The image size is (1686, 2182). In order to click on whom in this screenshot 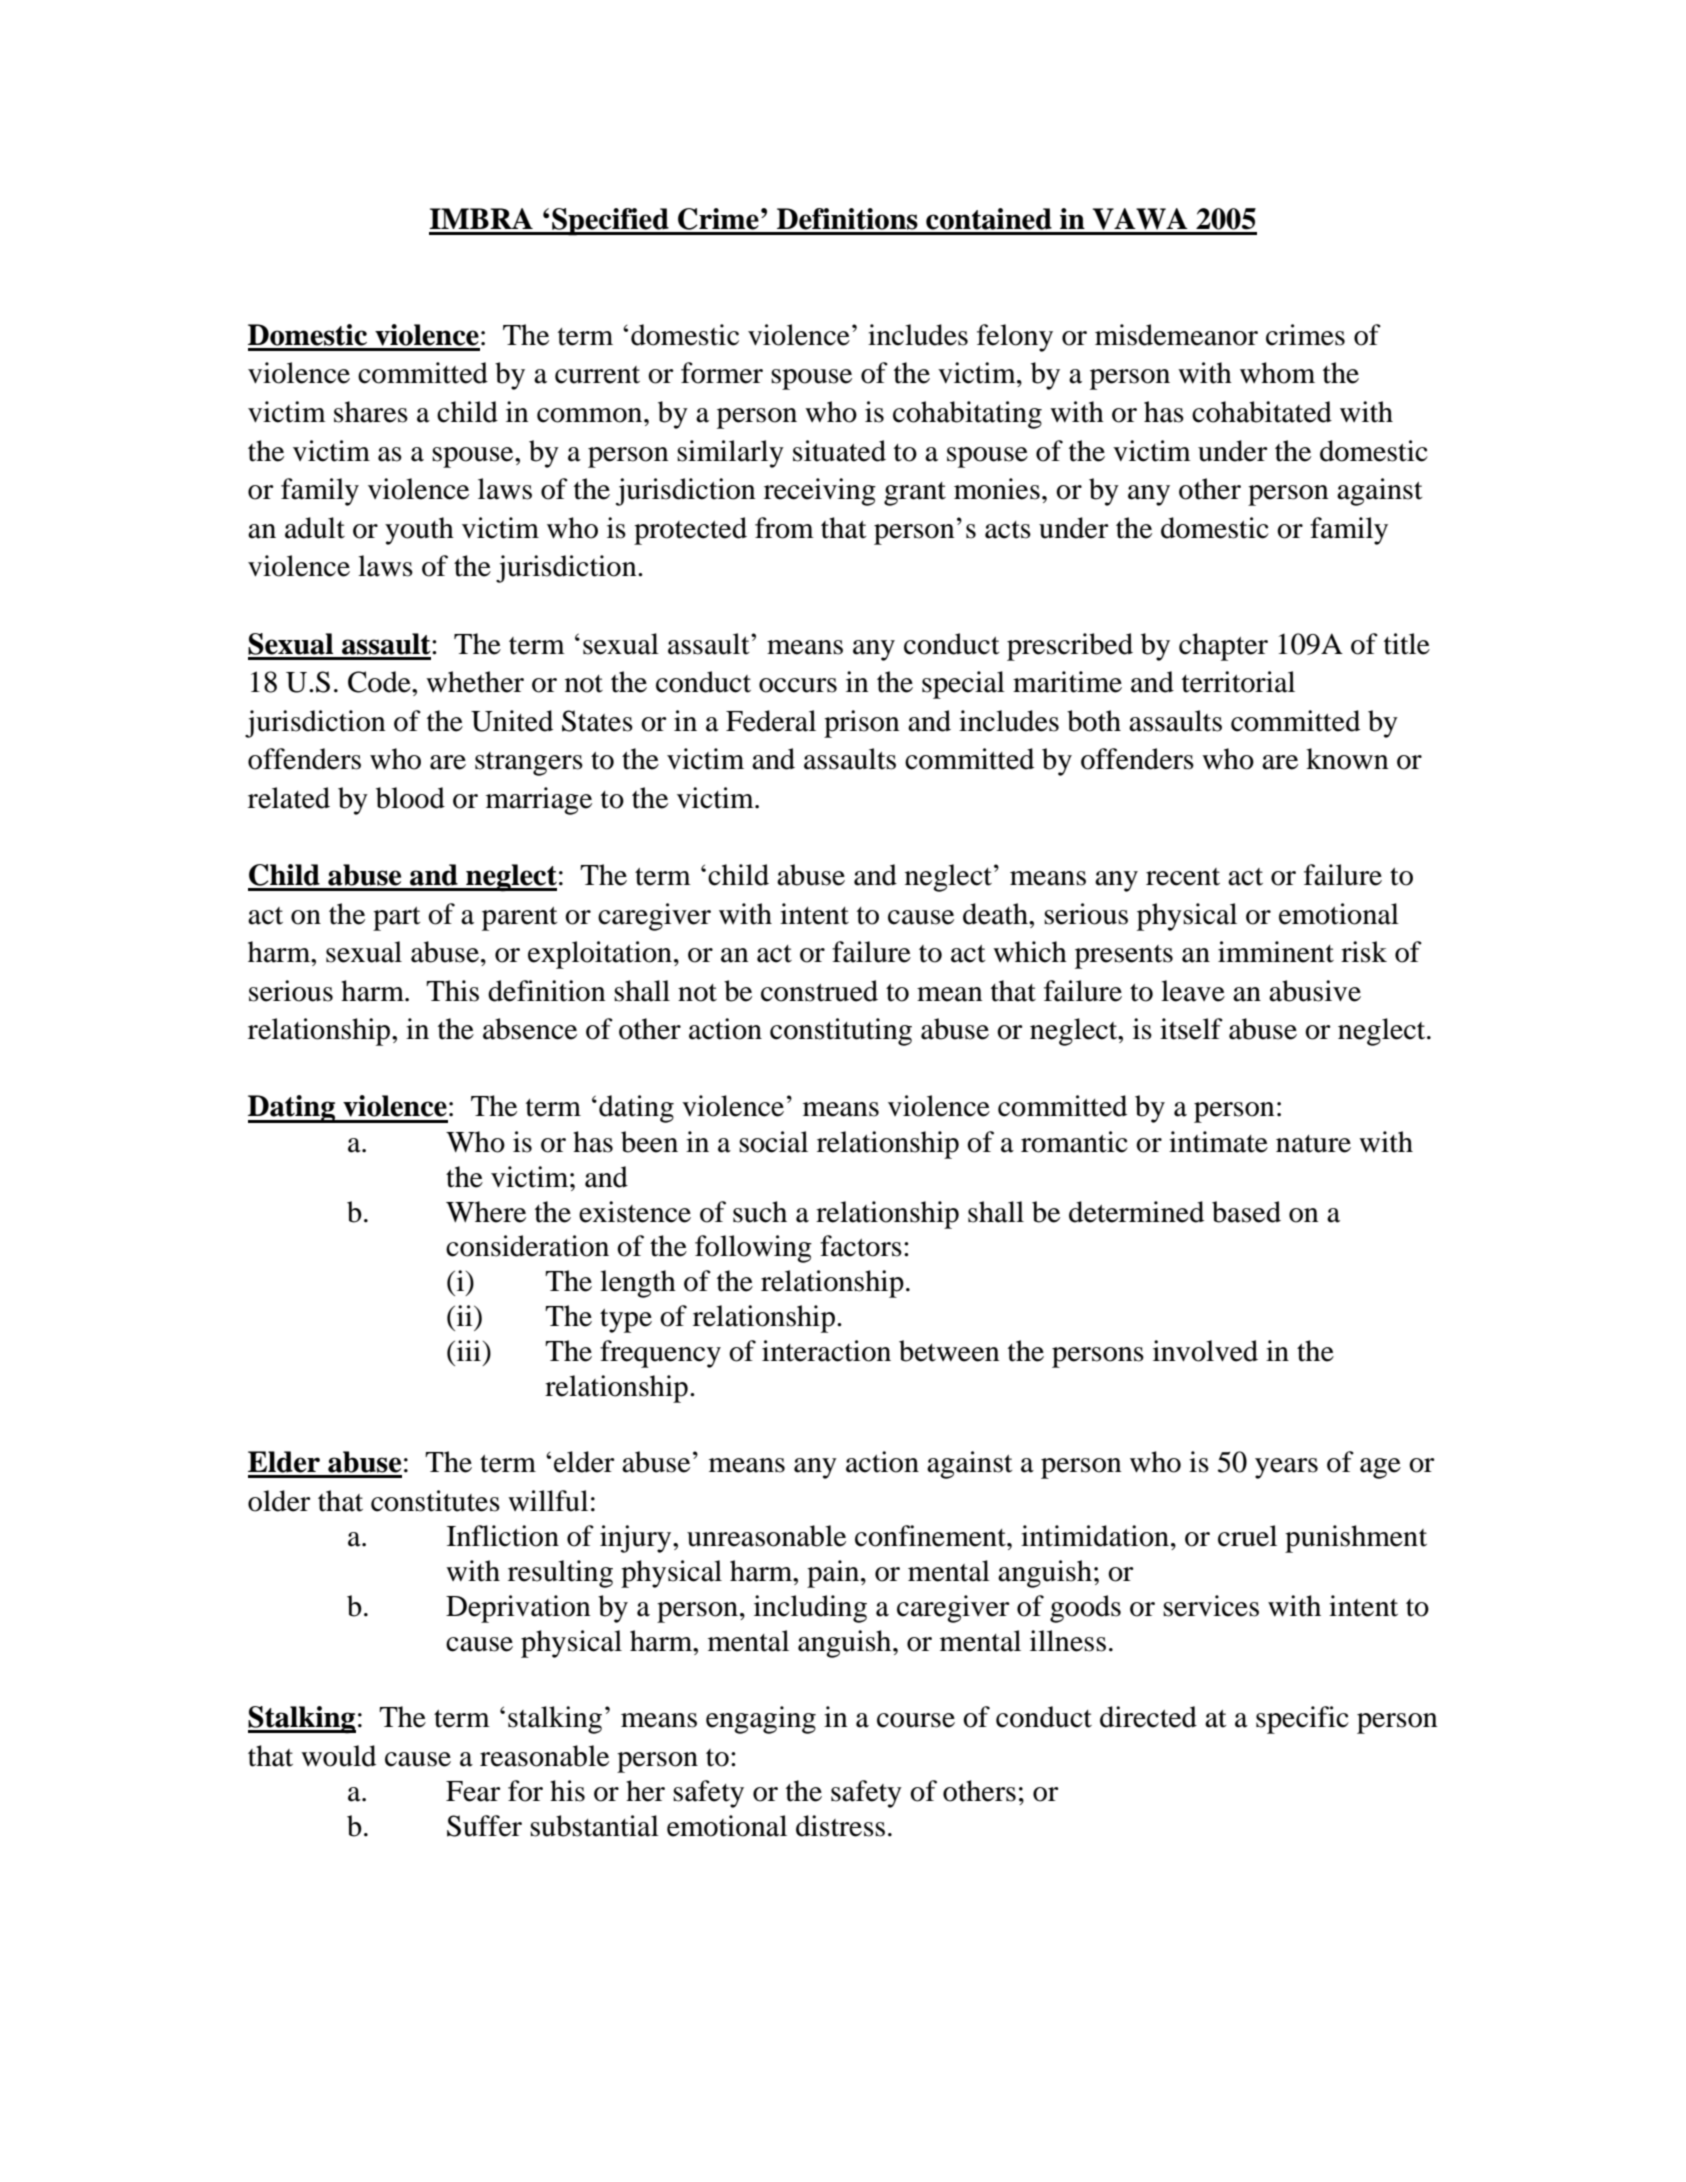, I will do `click(1277, 373)`.
